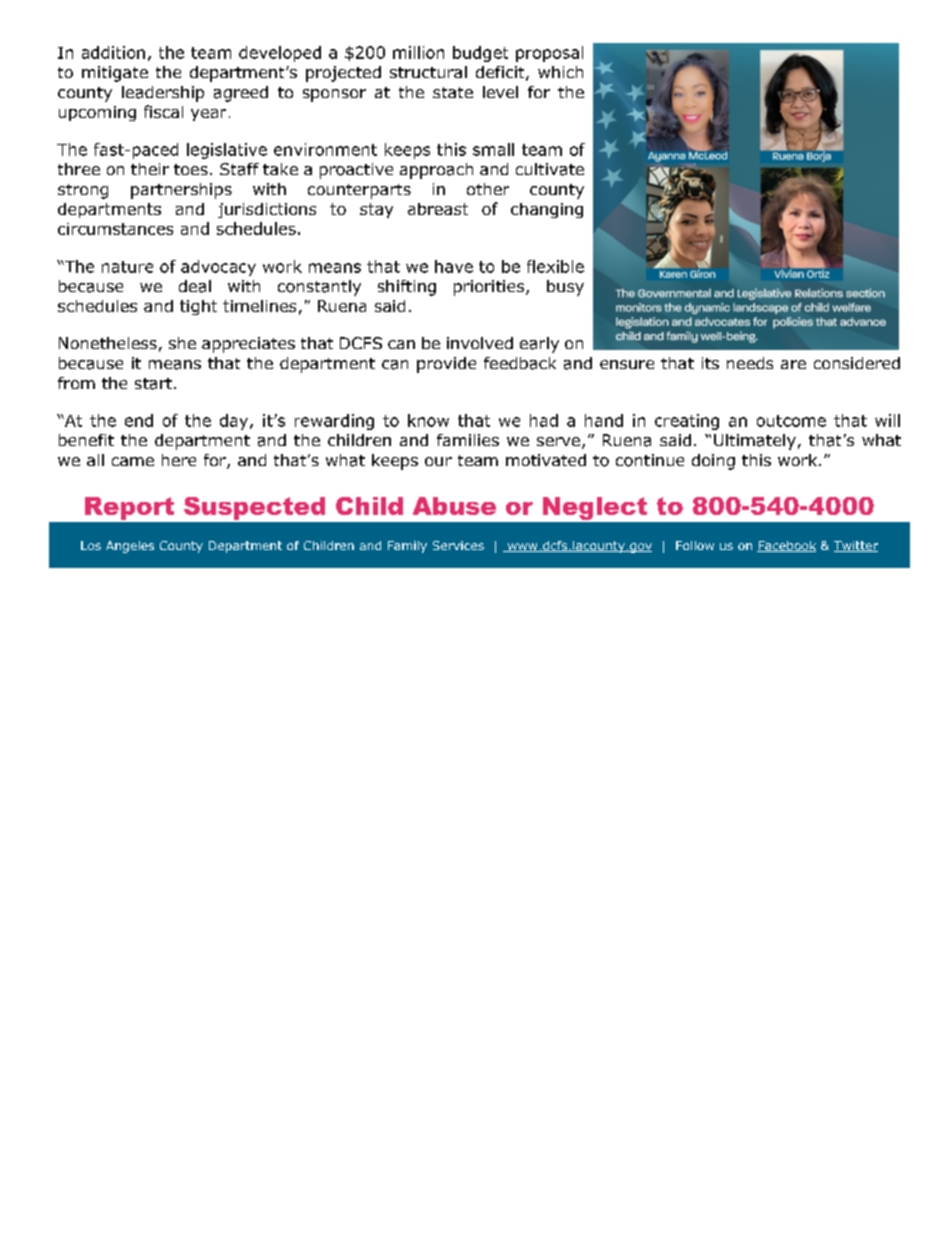  What do you see at coordinates (488, 189) in the screenshot?
I see `other` at bounding box center [488, 189].
